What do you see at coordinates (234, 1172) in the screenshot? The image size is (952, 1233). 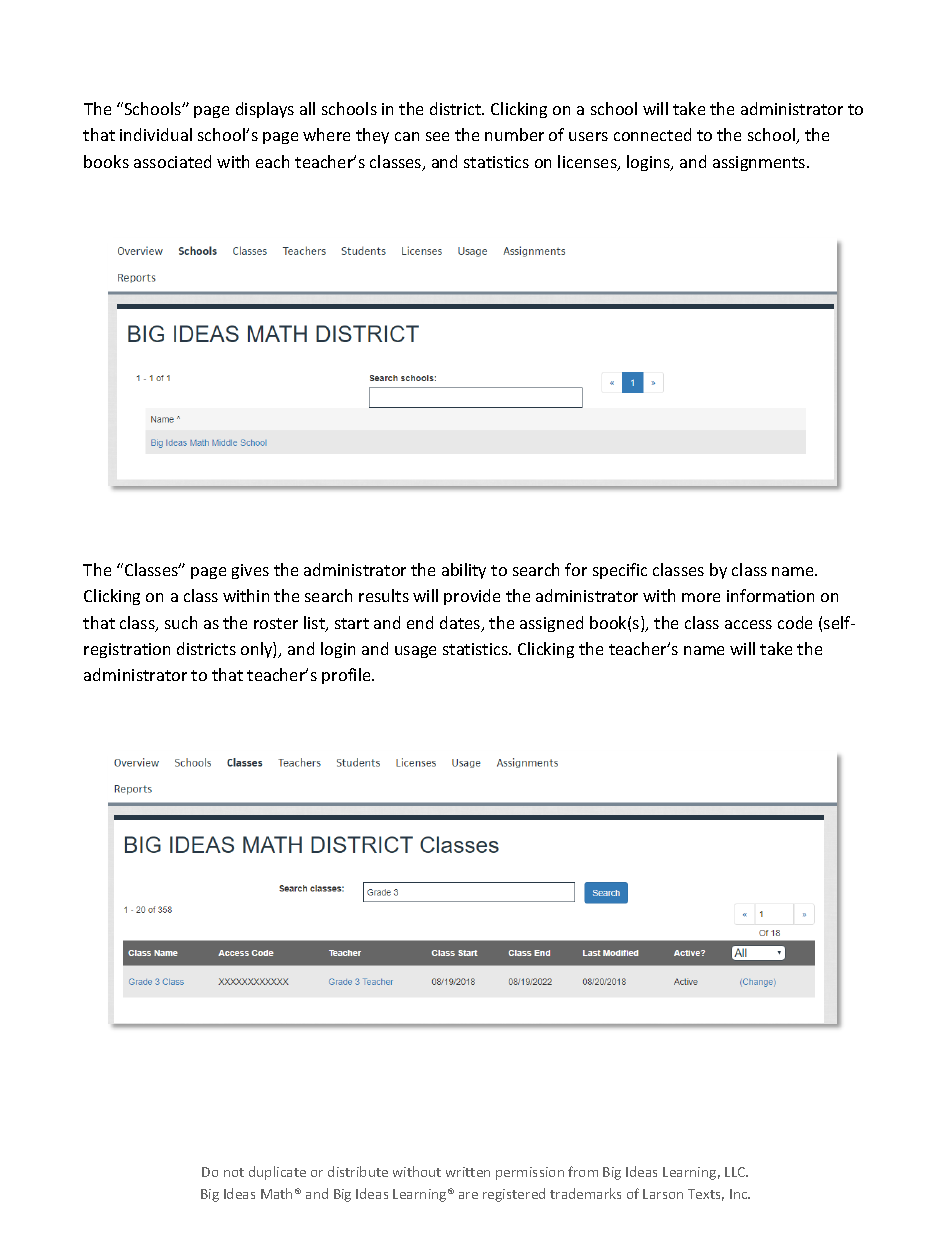 I see `not` at bounding box center [234, 1172].
